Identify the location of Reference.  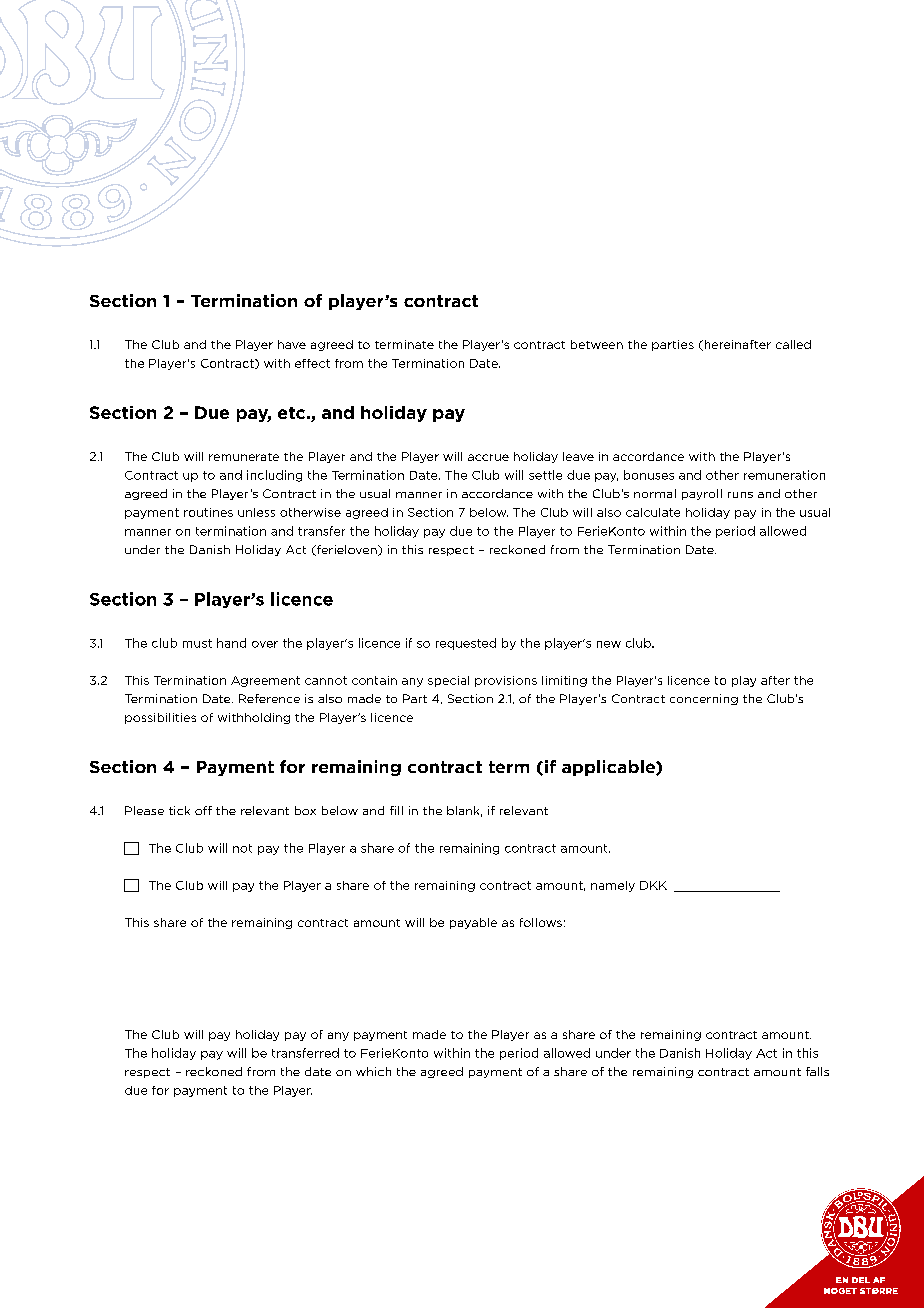
(269, 698).
